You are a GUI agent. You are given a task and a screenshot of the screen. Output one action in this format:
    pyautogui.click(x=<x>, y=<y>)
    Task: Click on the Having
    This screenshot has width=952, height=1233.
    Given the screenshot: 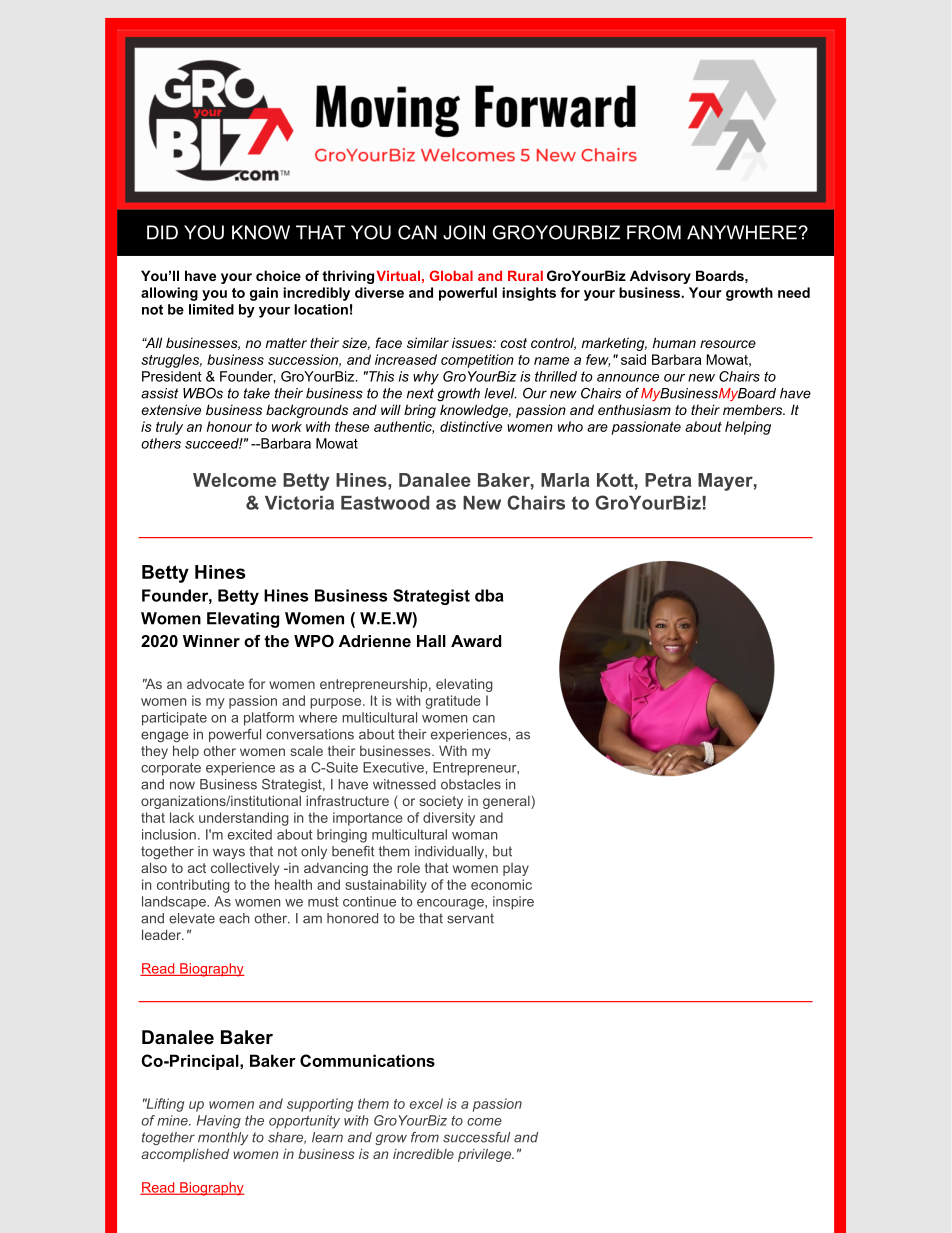 What is the action you would take?
    pyautogui.click(x=219, y=1122)
